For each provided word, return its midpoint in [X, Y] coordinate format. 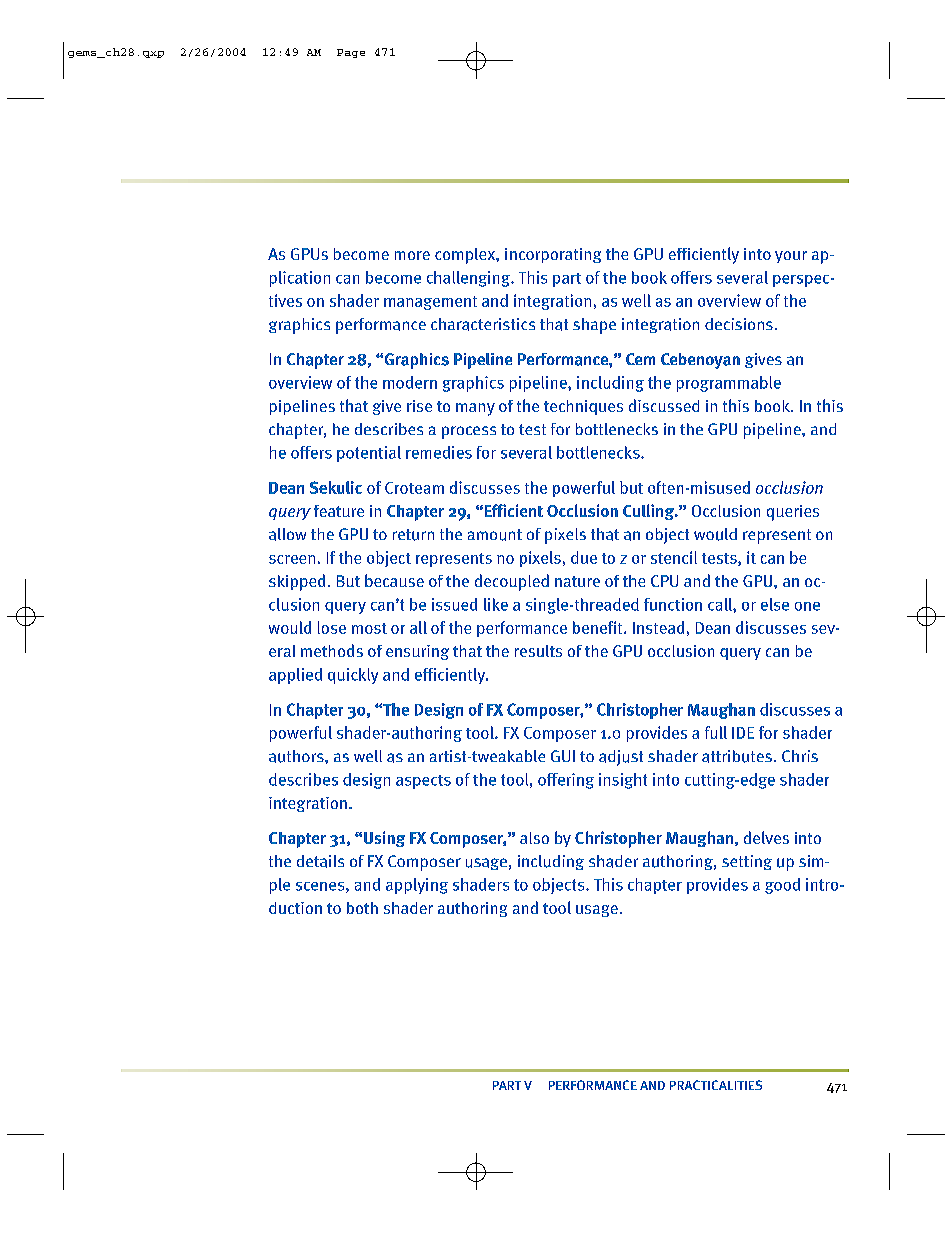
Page [351, 53]
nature [577, 581]
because [394, 580]
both [362, 908]
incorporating [553, 255]
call [721, 604]
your [791, 257]
